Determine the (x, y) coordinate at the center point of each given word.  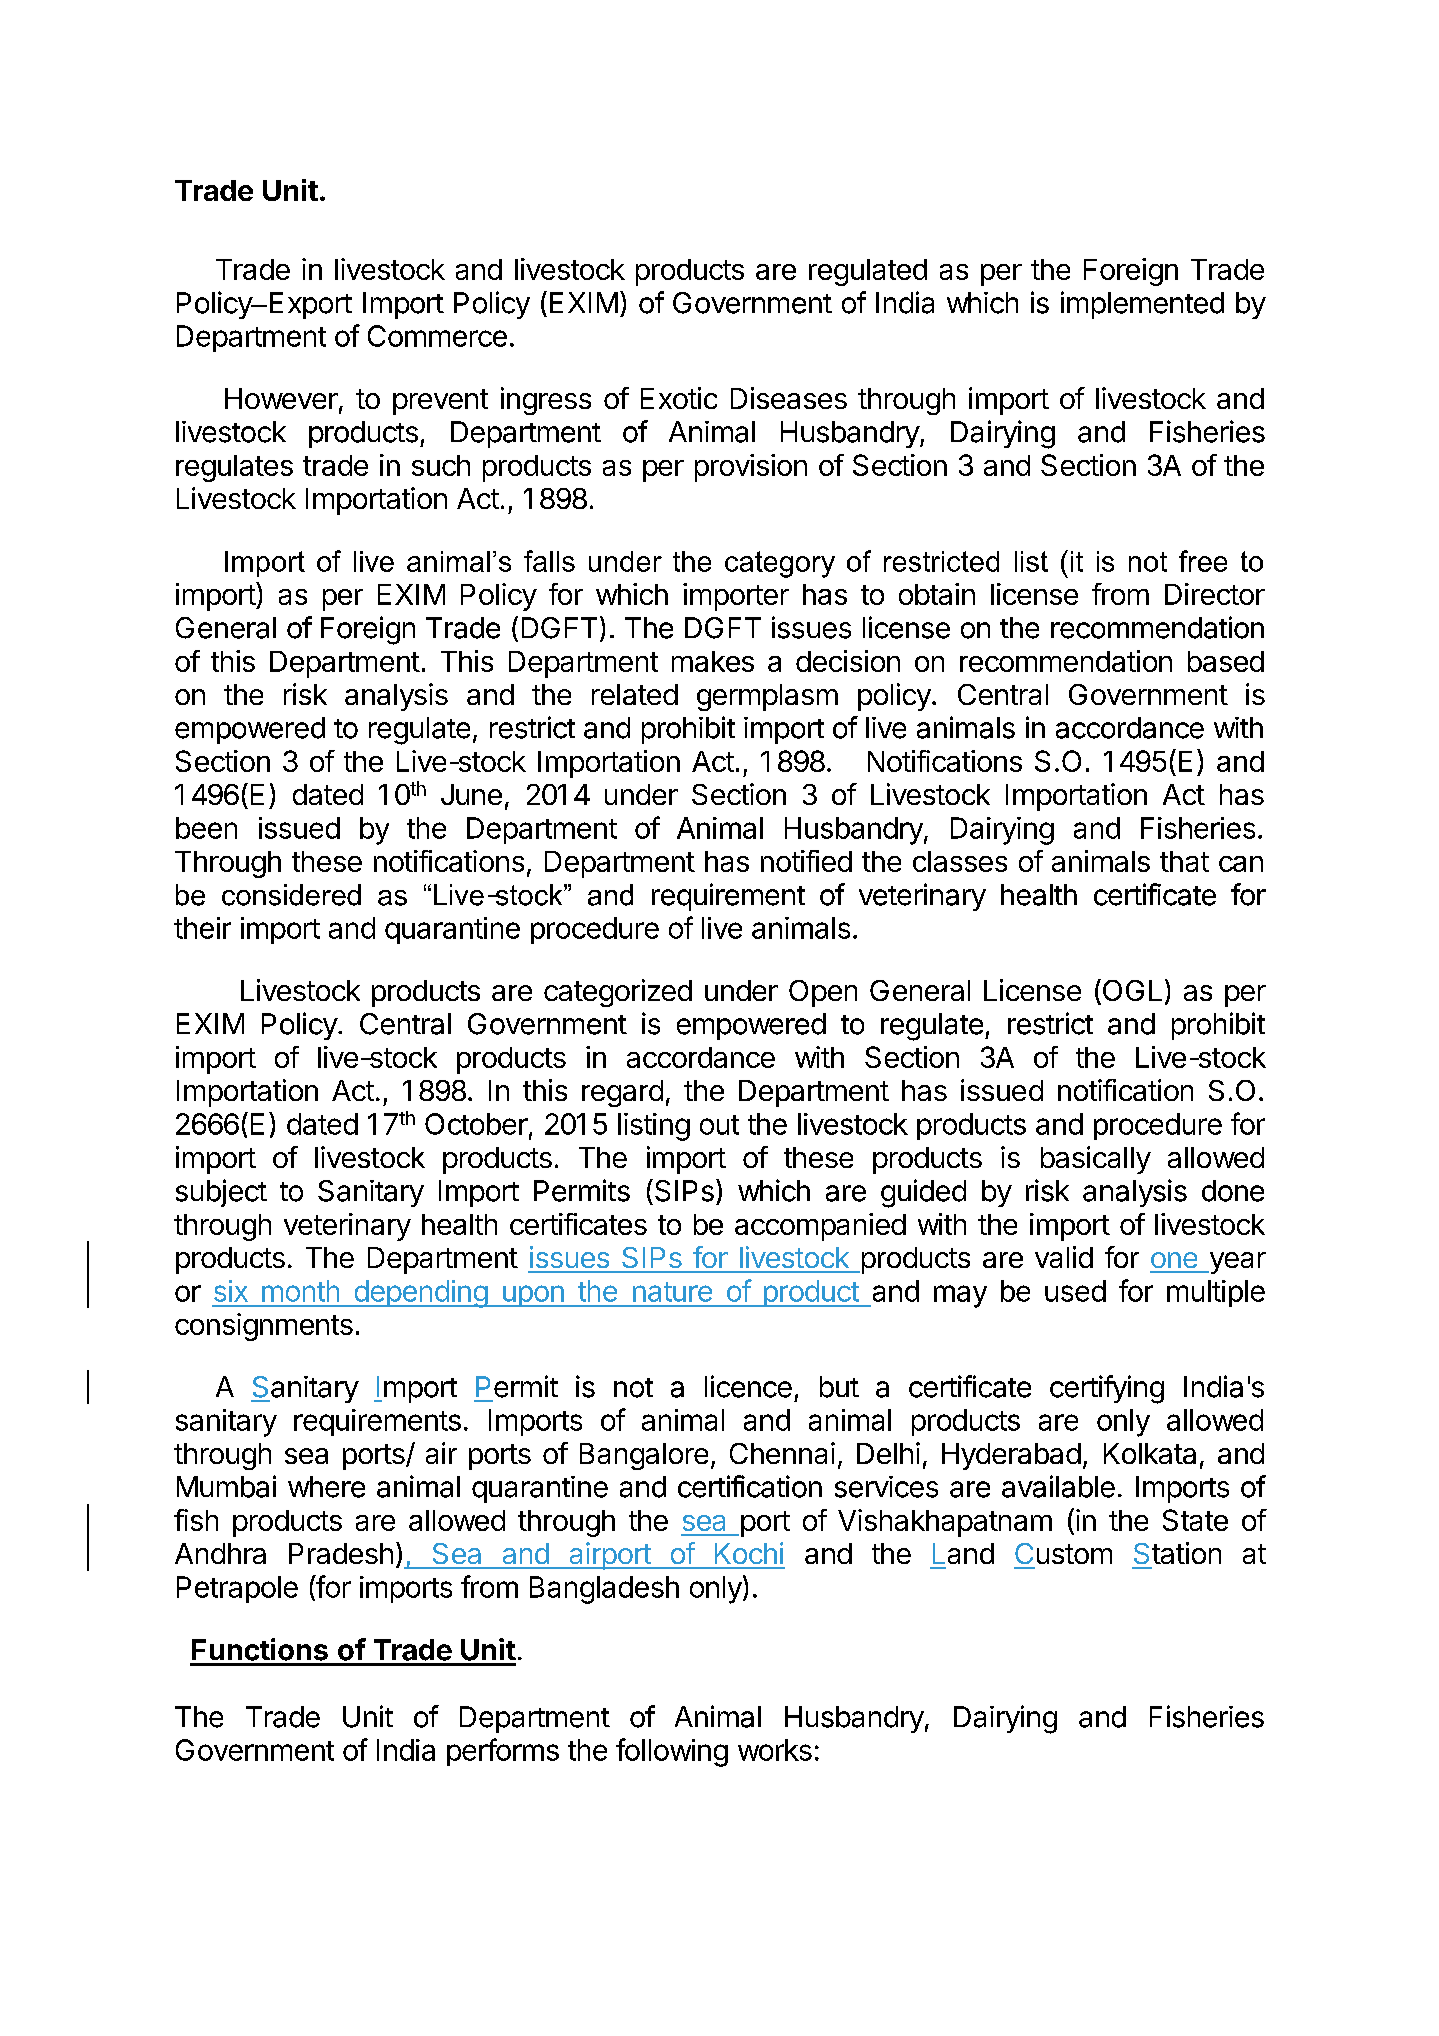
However (281, 398)
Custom (1063, 1553)
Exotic (679, 398)
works (775, 1750)
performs (503, 1752)
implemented (1142, 305)
